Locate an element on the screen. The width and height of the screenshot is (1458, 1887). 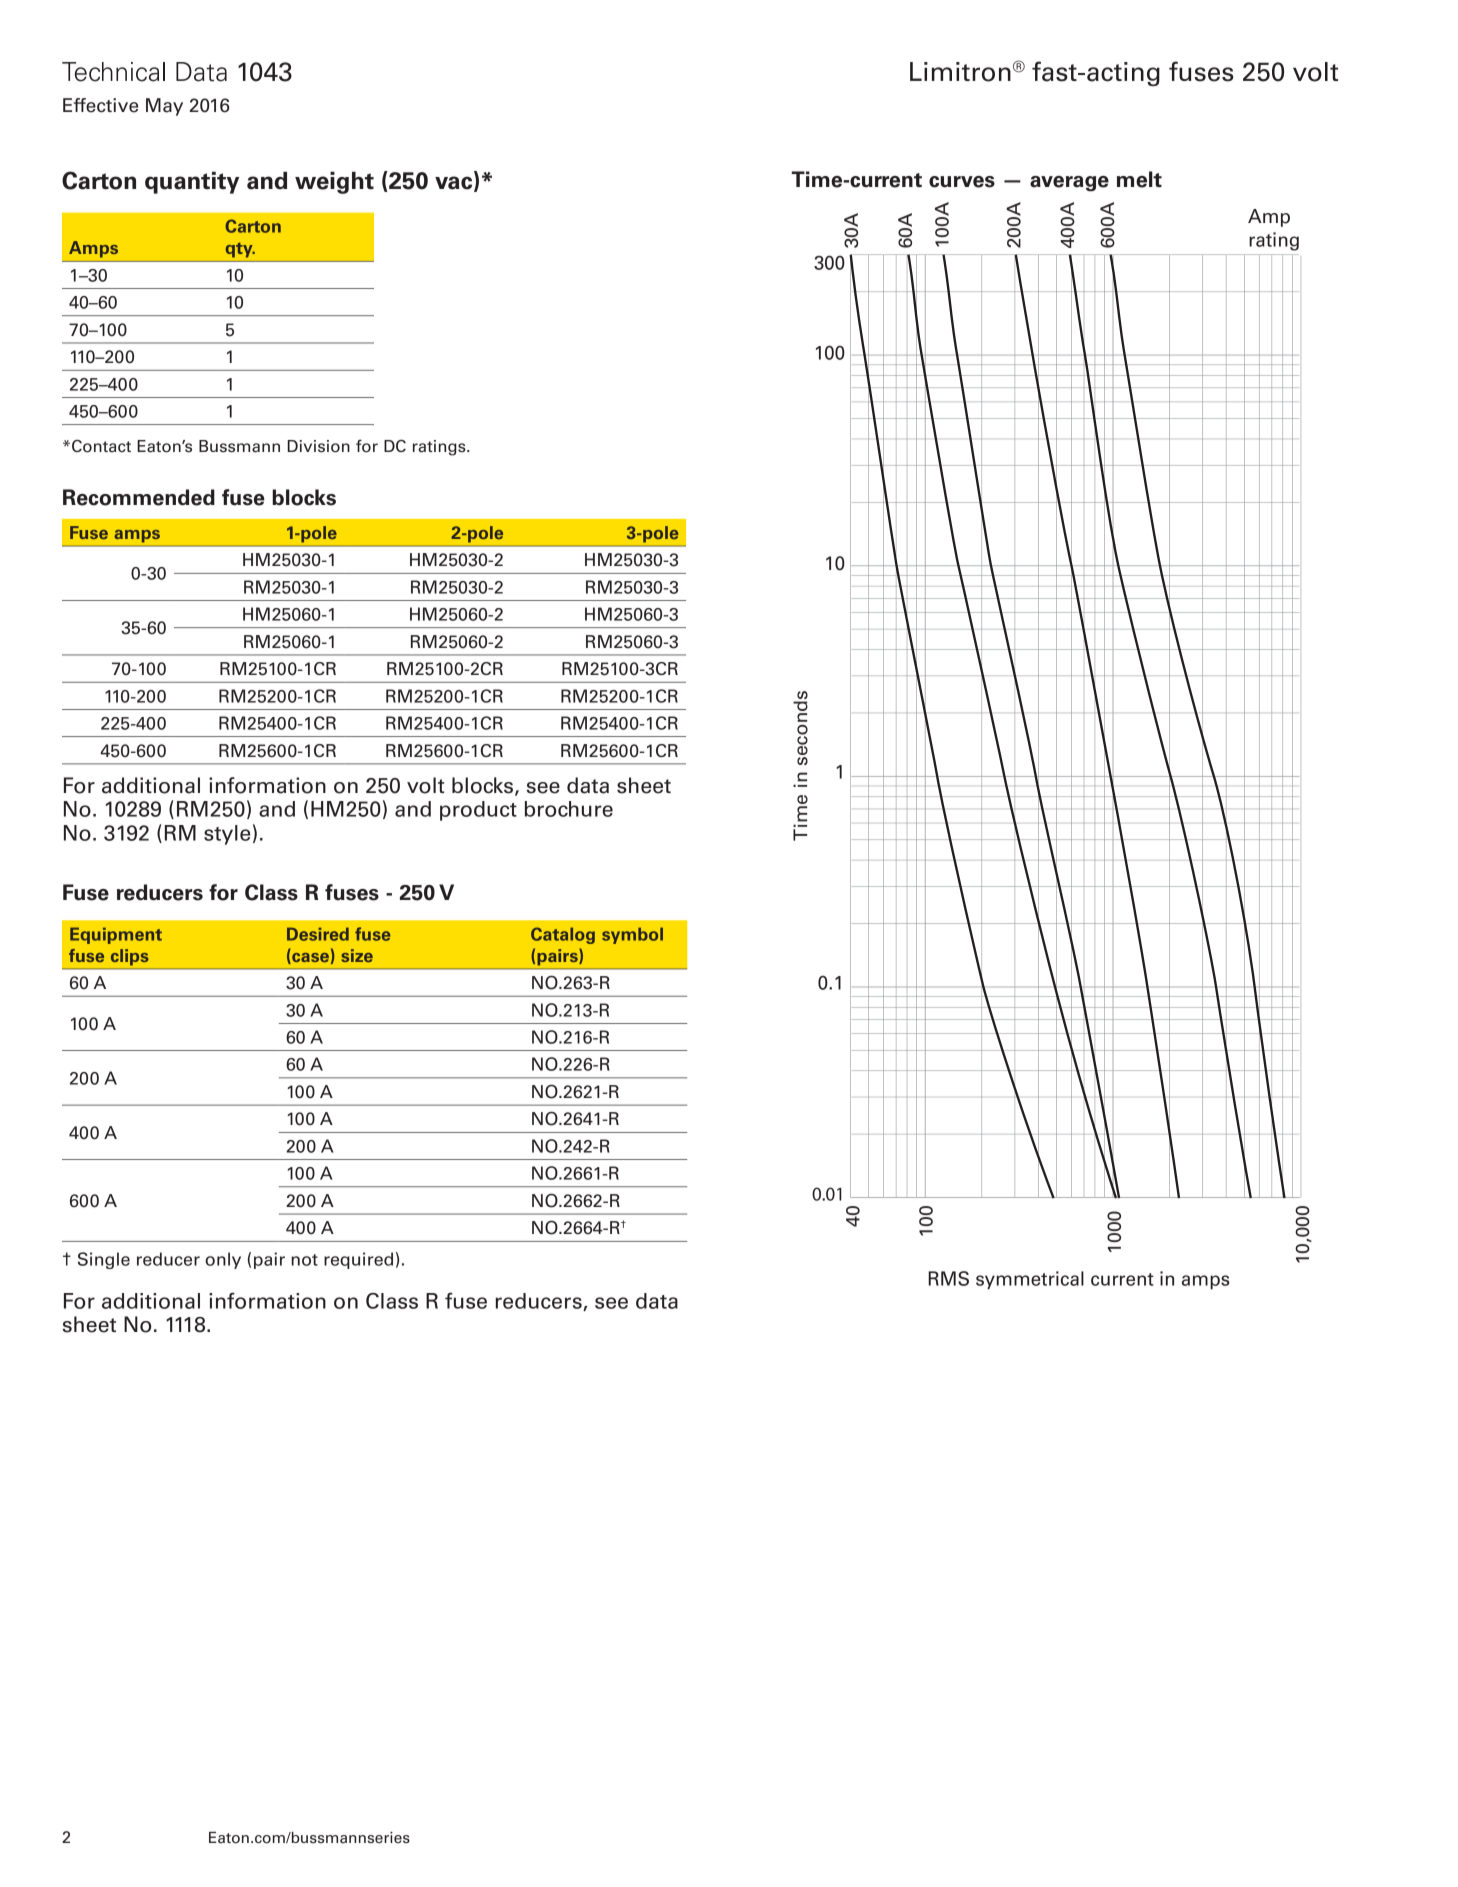
symbol is located at coordinates (632, 935).
